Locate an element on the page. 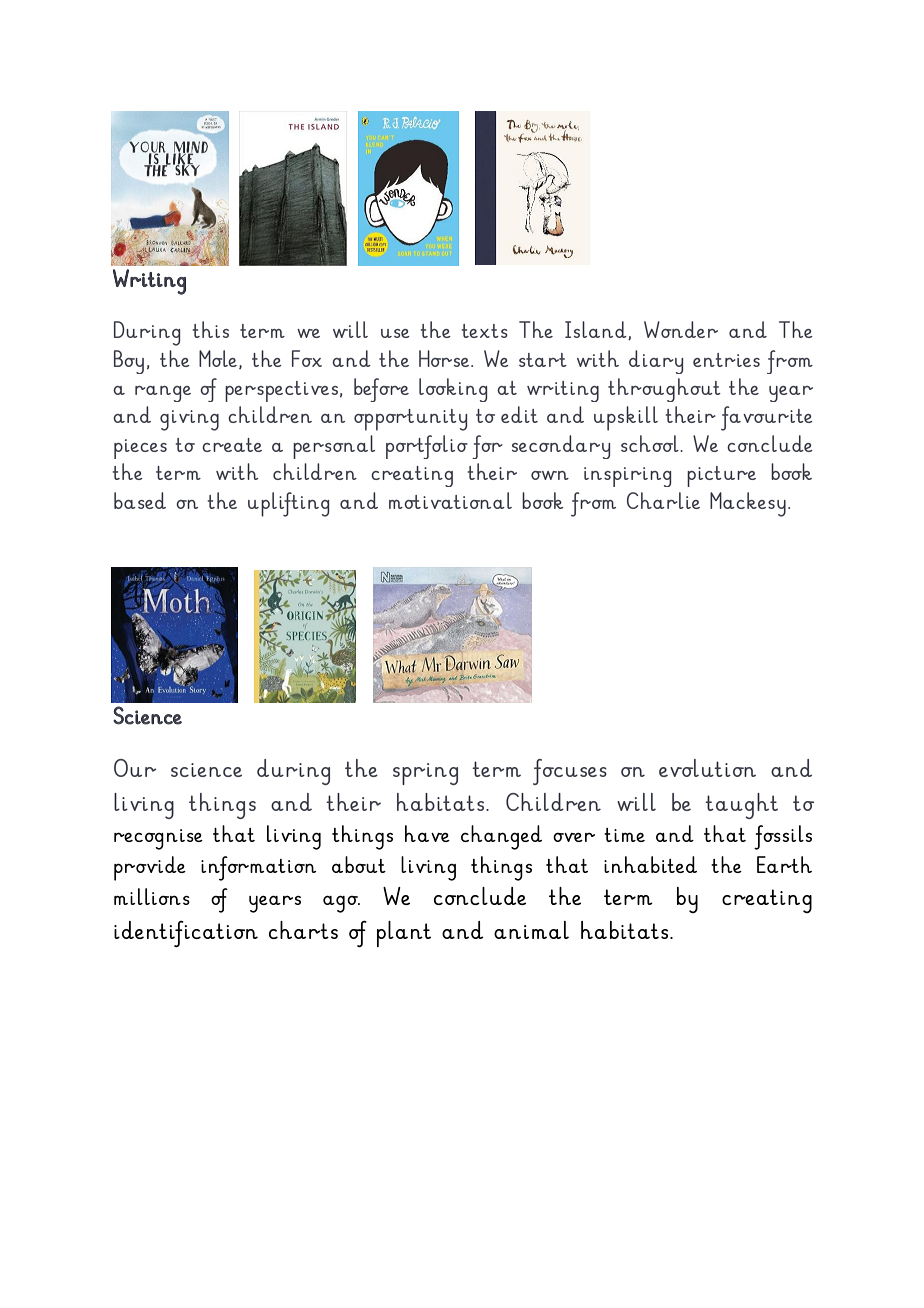  motivational is located at coordinates (450, 500).
